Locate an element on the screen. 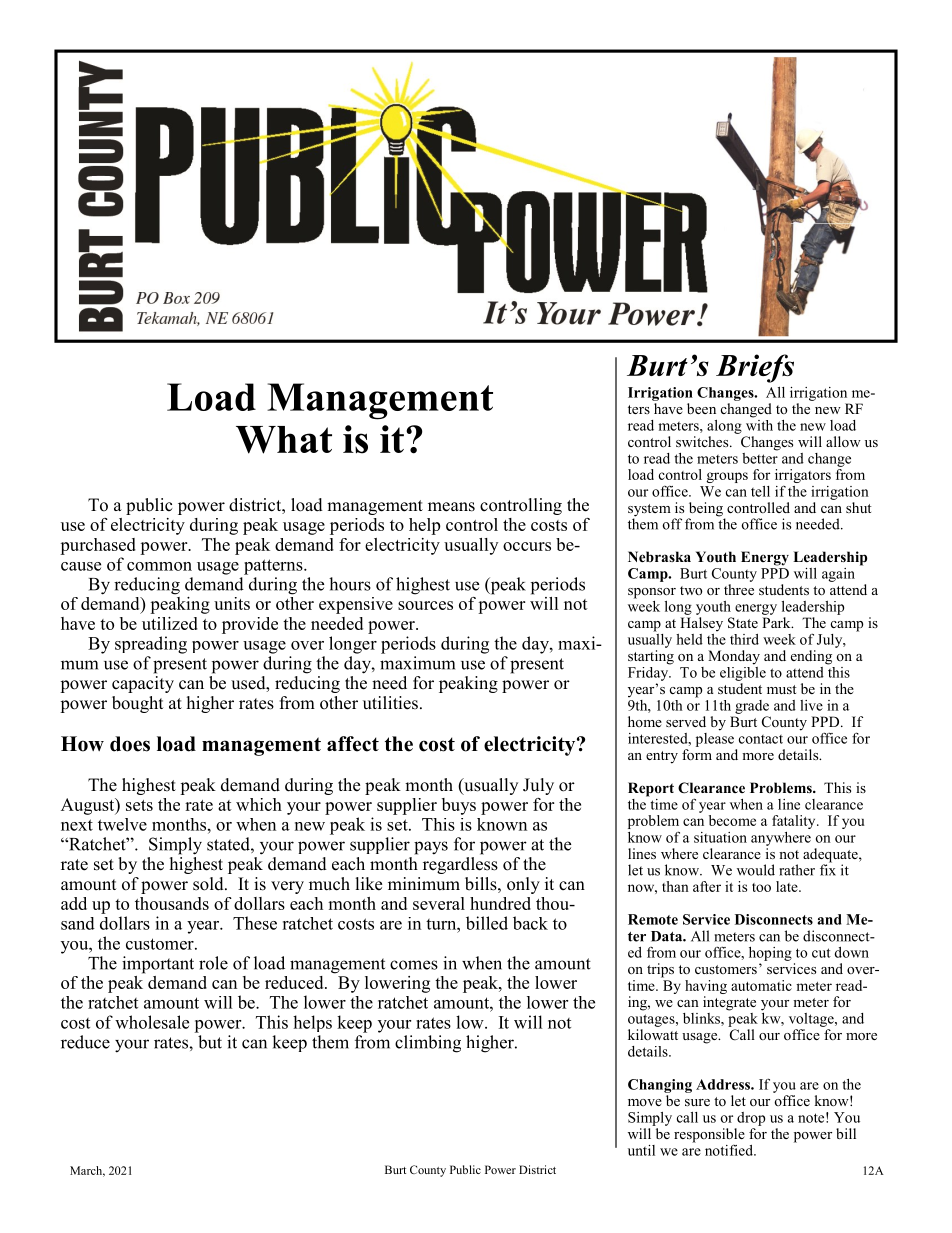 Image resolution: width=952 pixels, height=1233 pixels. pays is located at coordinates (431, 848).
